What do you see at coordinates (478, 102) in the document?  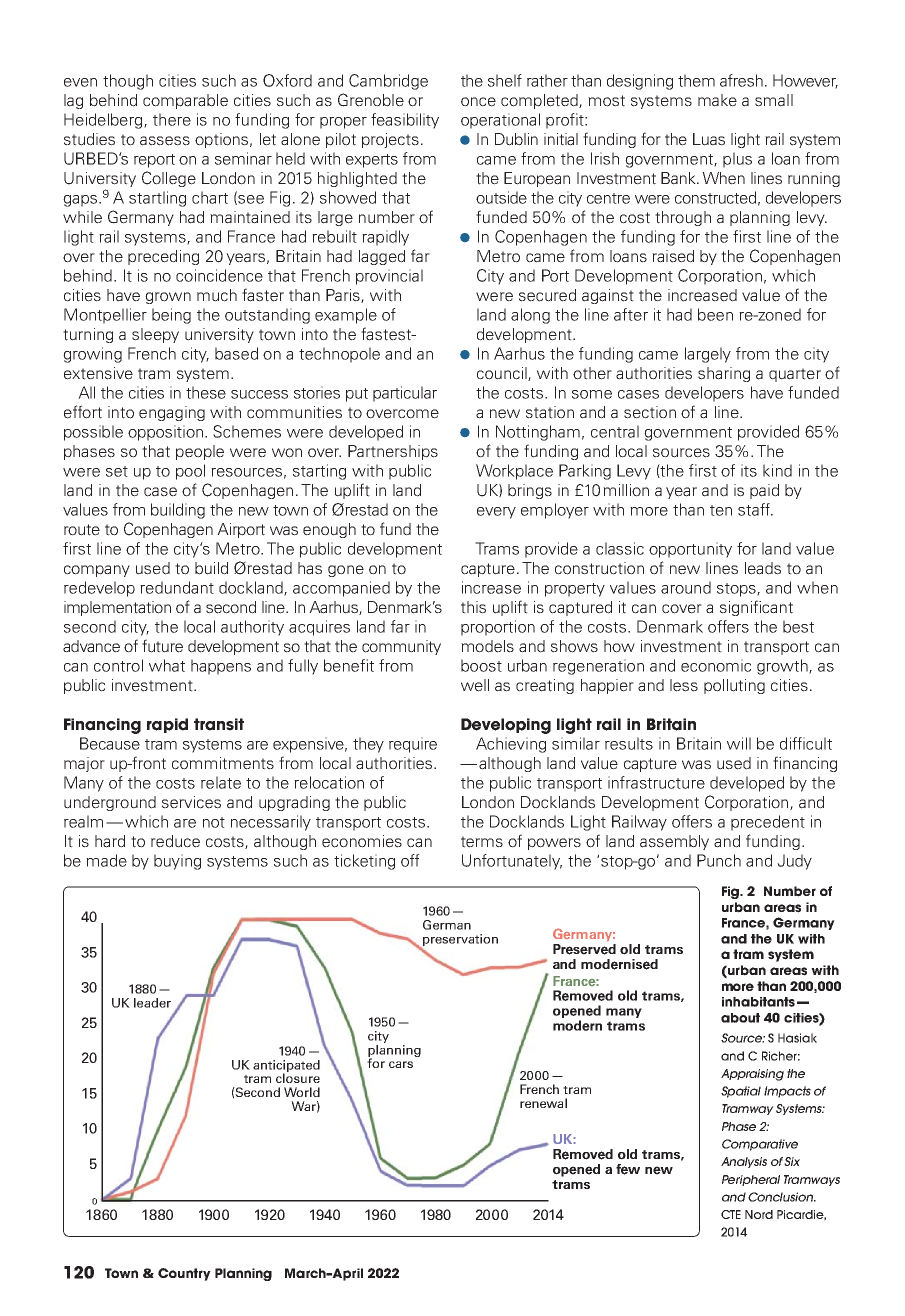 I see `once` at bounding box center [478, 102].
